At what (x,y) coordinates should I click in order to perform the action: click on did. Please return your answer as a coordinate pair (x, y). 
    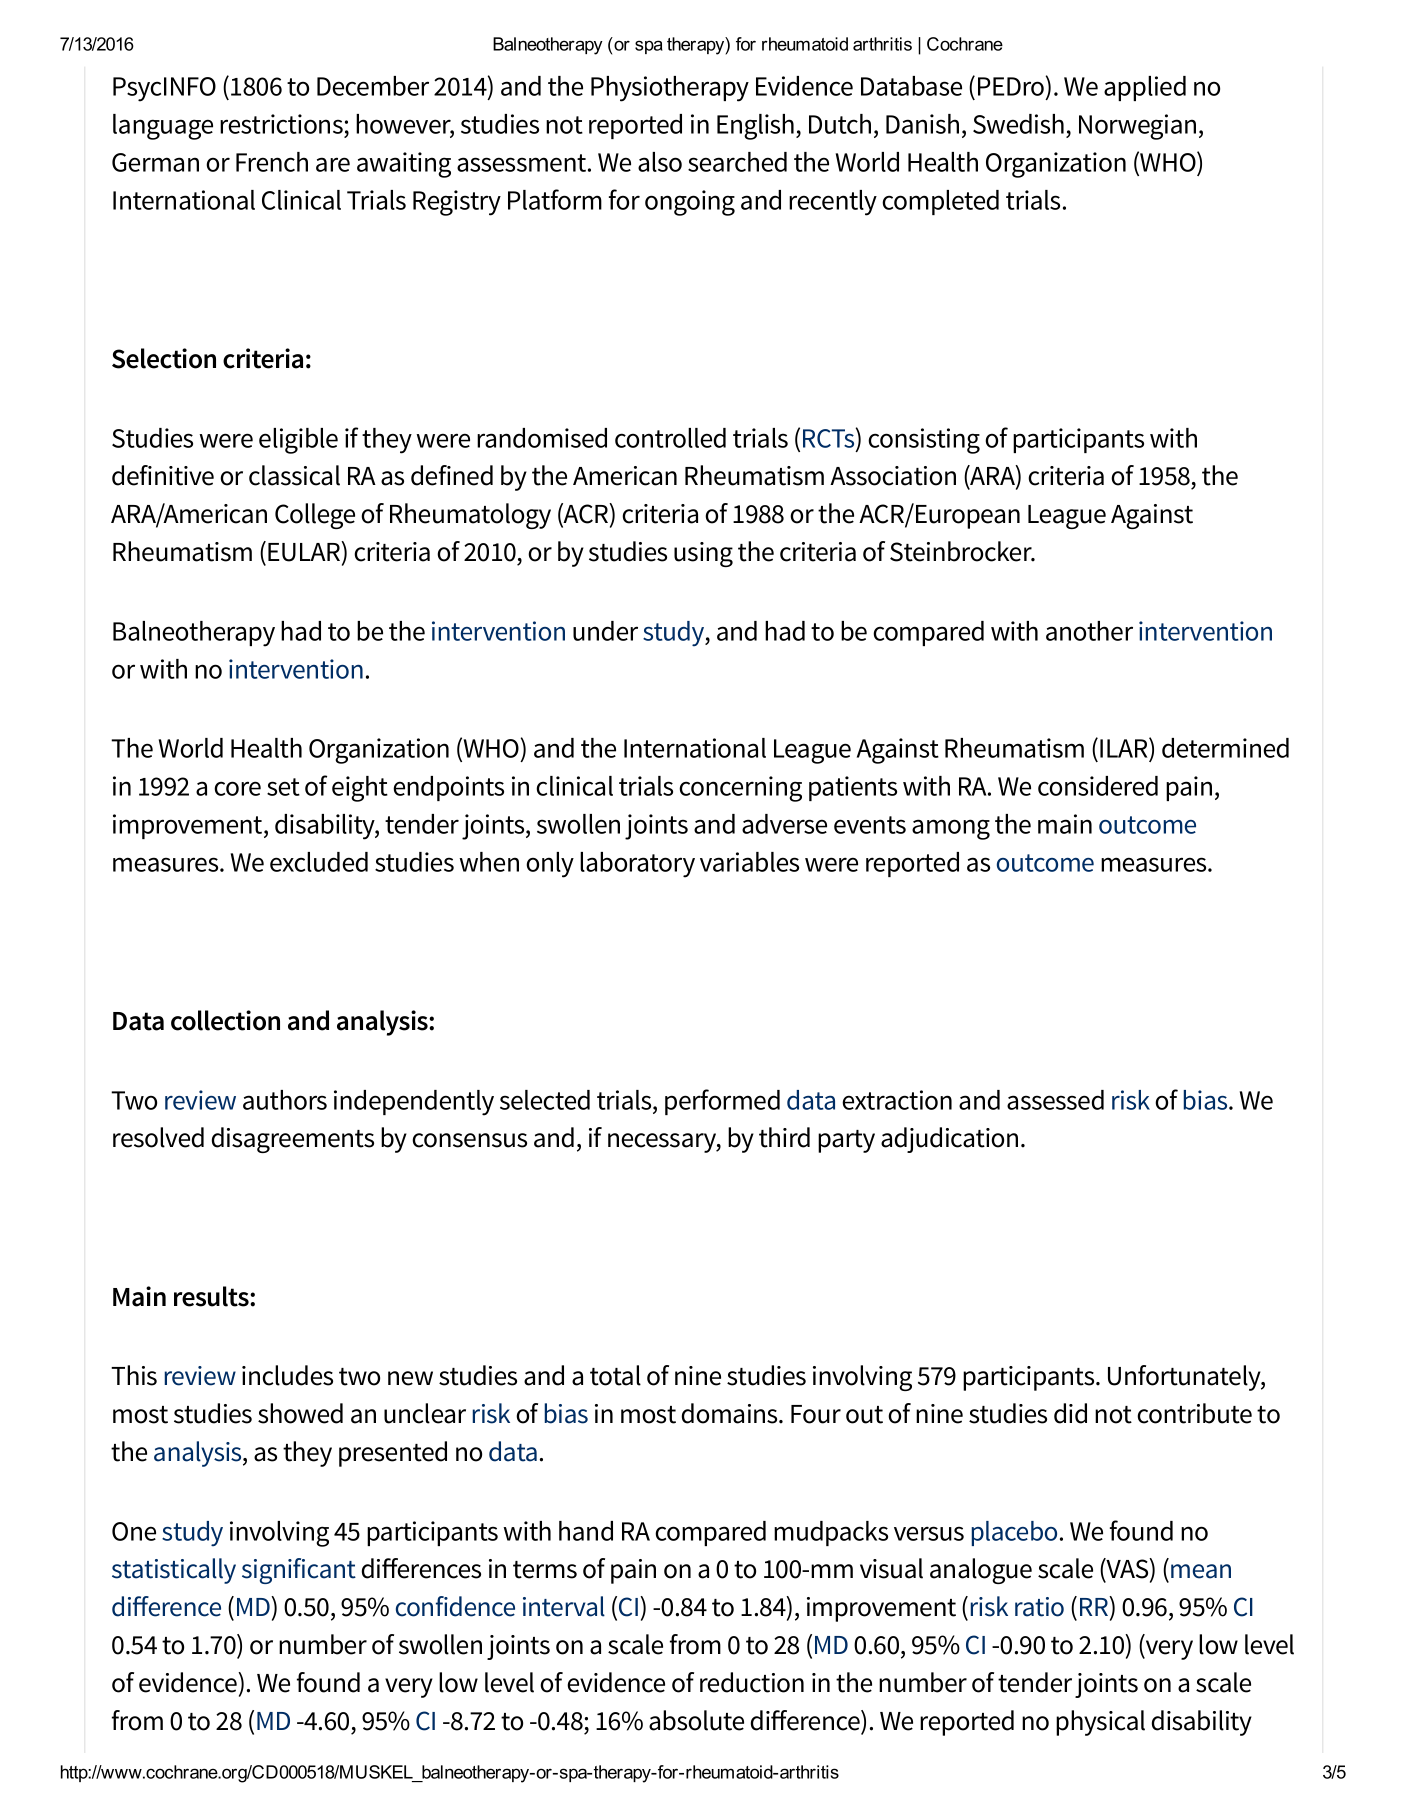
    Looking at the image, I should click on (1070, 1413).
